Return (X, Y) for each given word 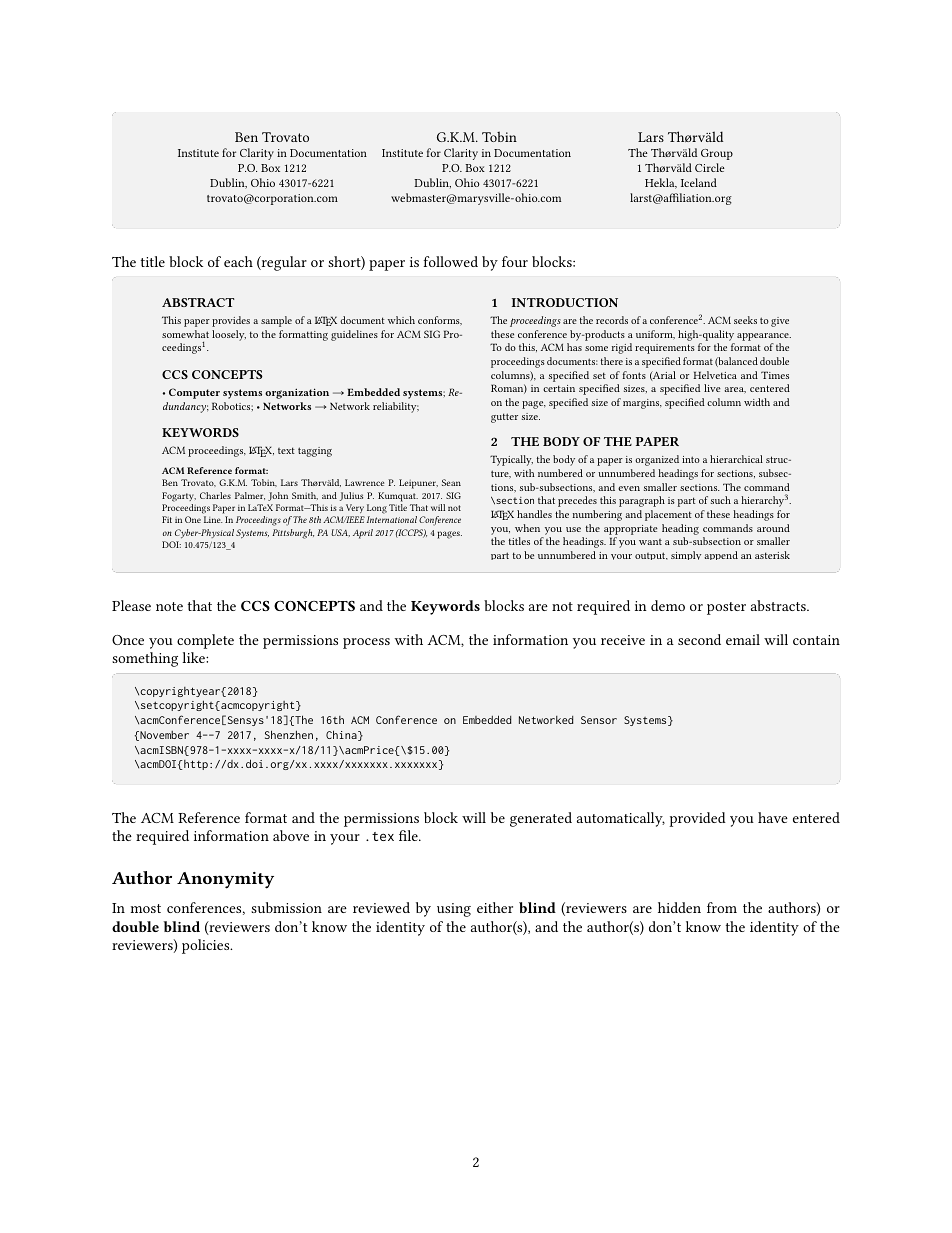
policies (207, 946)
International (390, 519)
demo (668, 605)
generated (541, 819)
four (515, 261)
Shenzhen (289, 734)
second (699, 639)
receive (623, 640)
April (363, 534)
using (454, 910)
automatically (621, 819)
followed (451, 261)
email (743, 639)
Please (131, 605)
